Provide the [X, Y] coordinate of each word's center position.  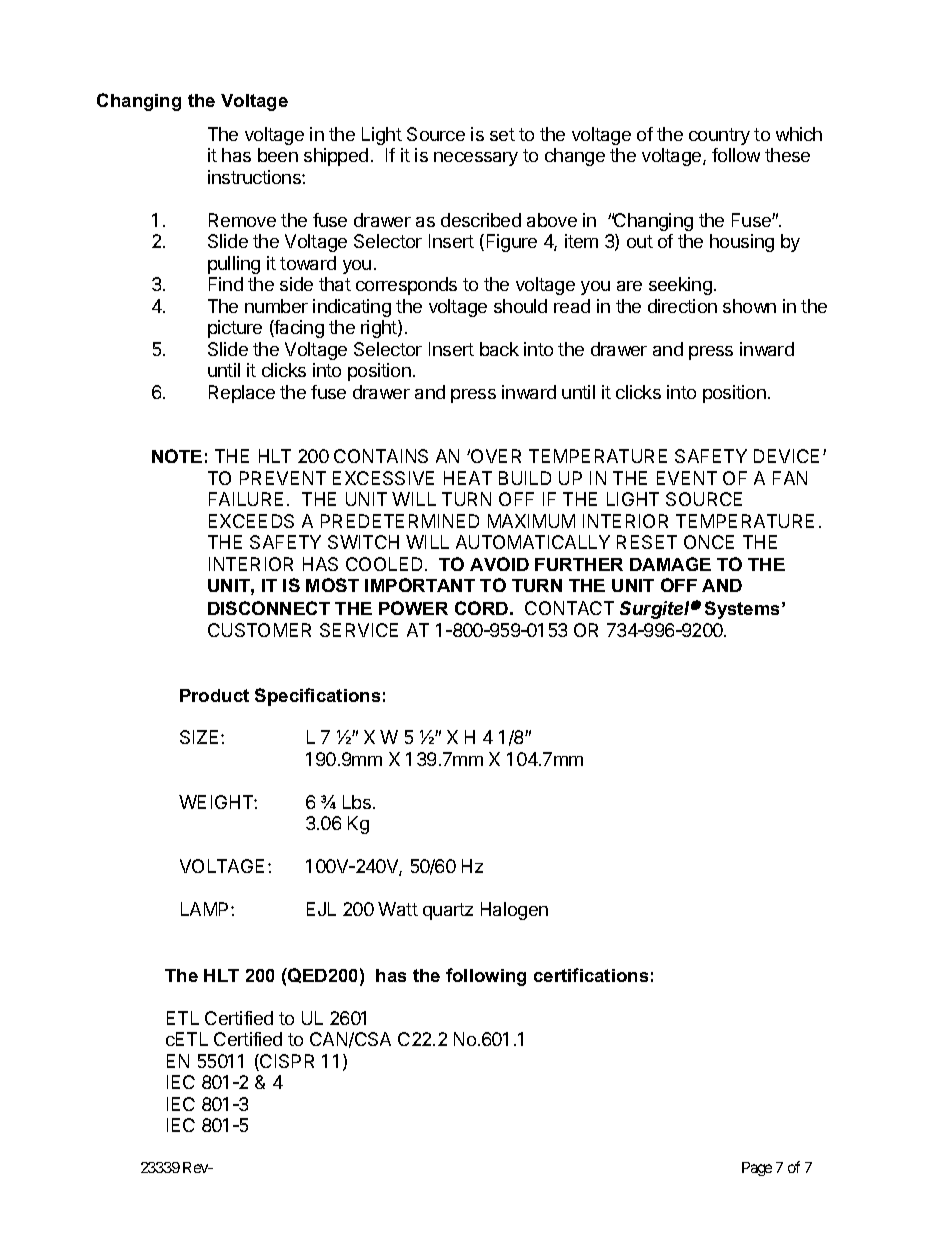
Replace [242, 394]
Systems [744, 610]
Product [214, 695]
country [719, 136]
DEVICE [786, 456]
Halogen [514, 911]
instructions [255, 177]
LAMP [206, 909]
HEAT [468, 478]
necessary [476, 159]
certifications [591, 975]
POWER [413, 608]
